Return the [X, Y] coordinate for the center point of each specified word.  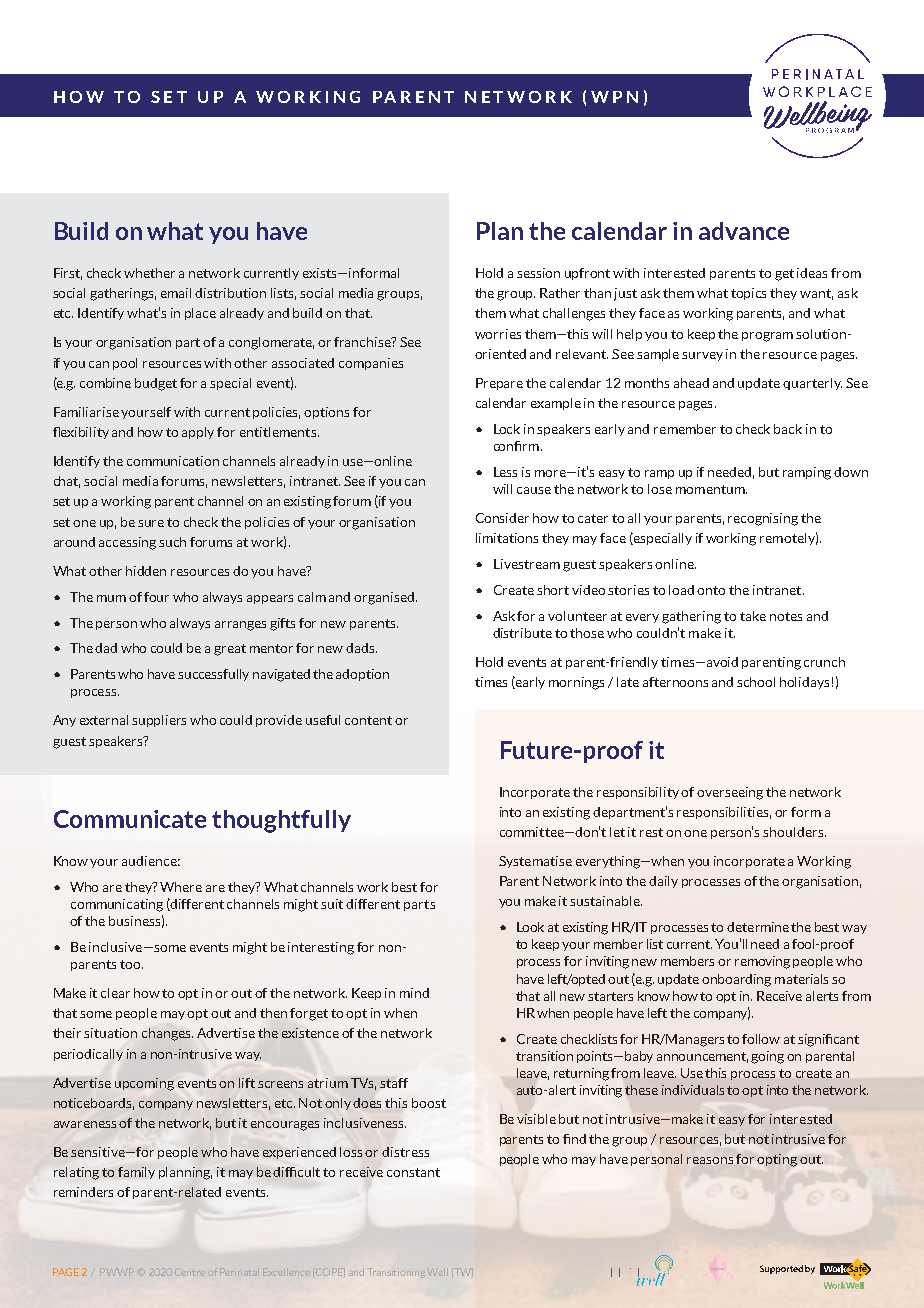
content [368, 720]
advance [744, 231]
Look [530, 927]
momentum [711, 489]
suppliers [159, 721]
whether [149, 273]
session [538, 273]
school [756, 682]
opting [777, 1160]
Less [505, 472]
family [136, 1173]
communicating [117, 905]
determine [758, 927]
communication [173, 461]
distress [405, 1152]
